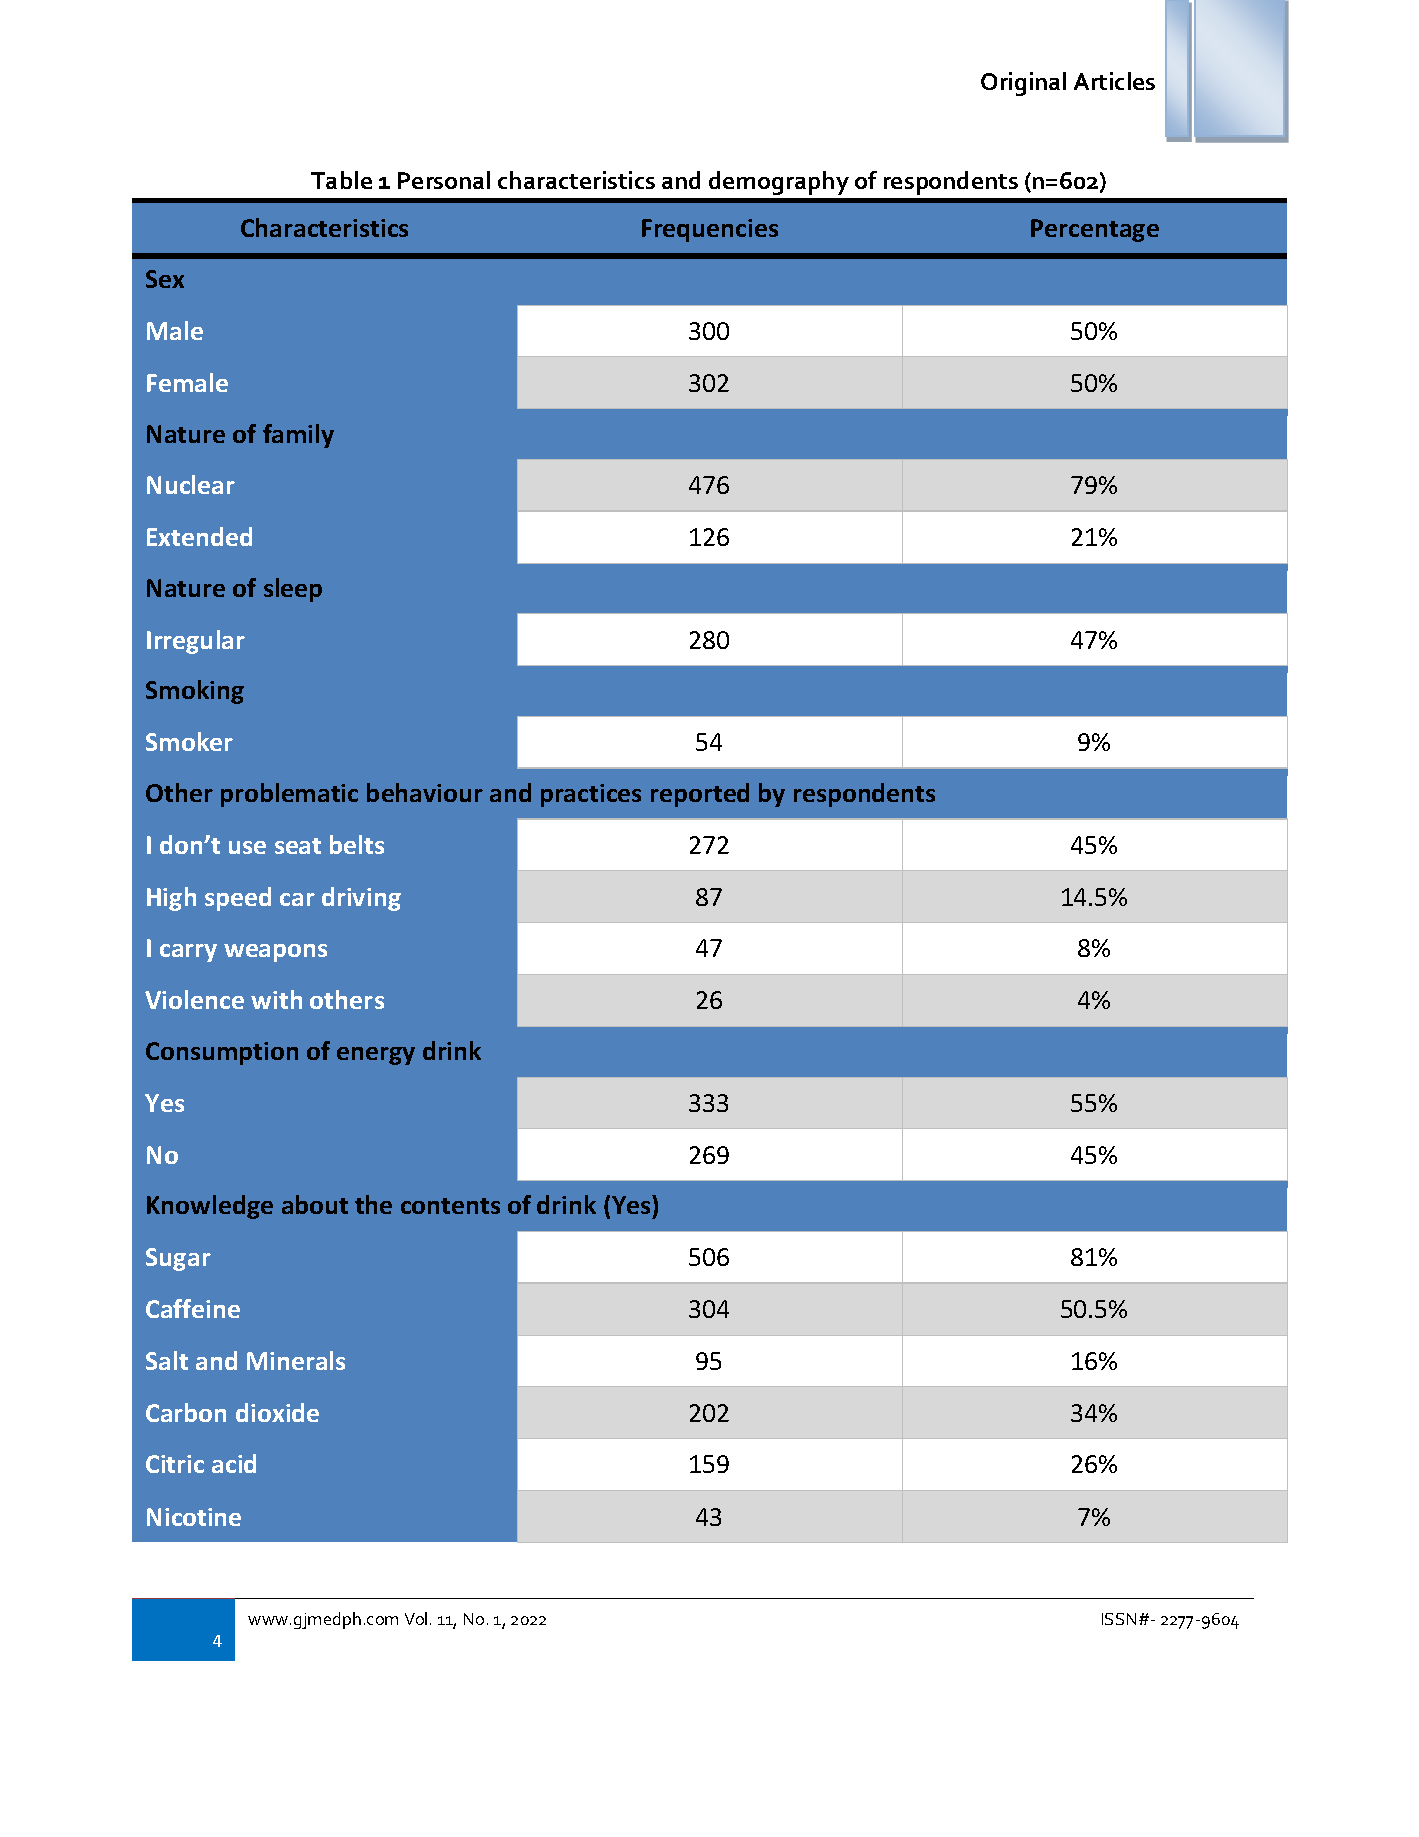 The height and width of the screenshot is (1837, 1419). Describe the element at coordinates (298, 846) in the screenshot. I see `seat` at that location.
